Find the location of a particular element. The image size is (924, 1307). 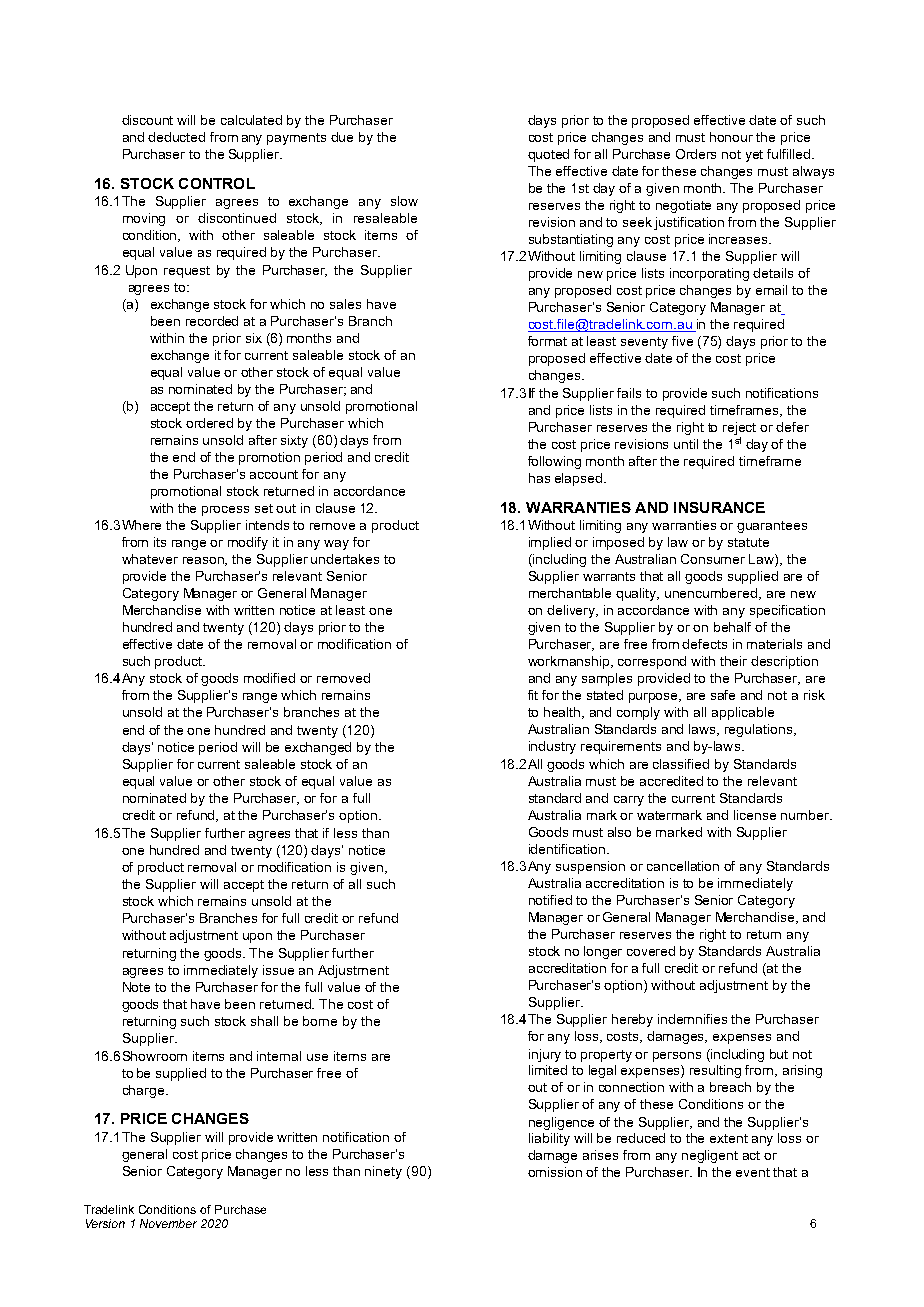

notified is located at coordinates (550, 900).
